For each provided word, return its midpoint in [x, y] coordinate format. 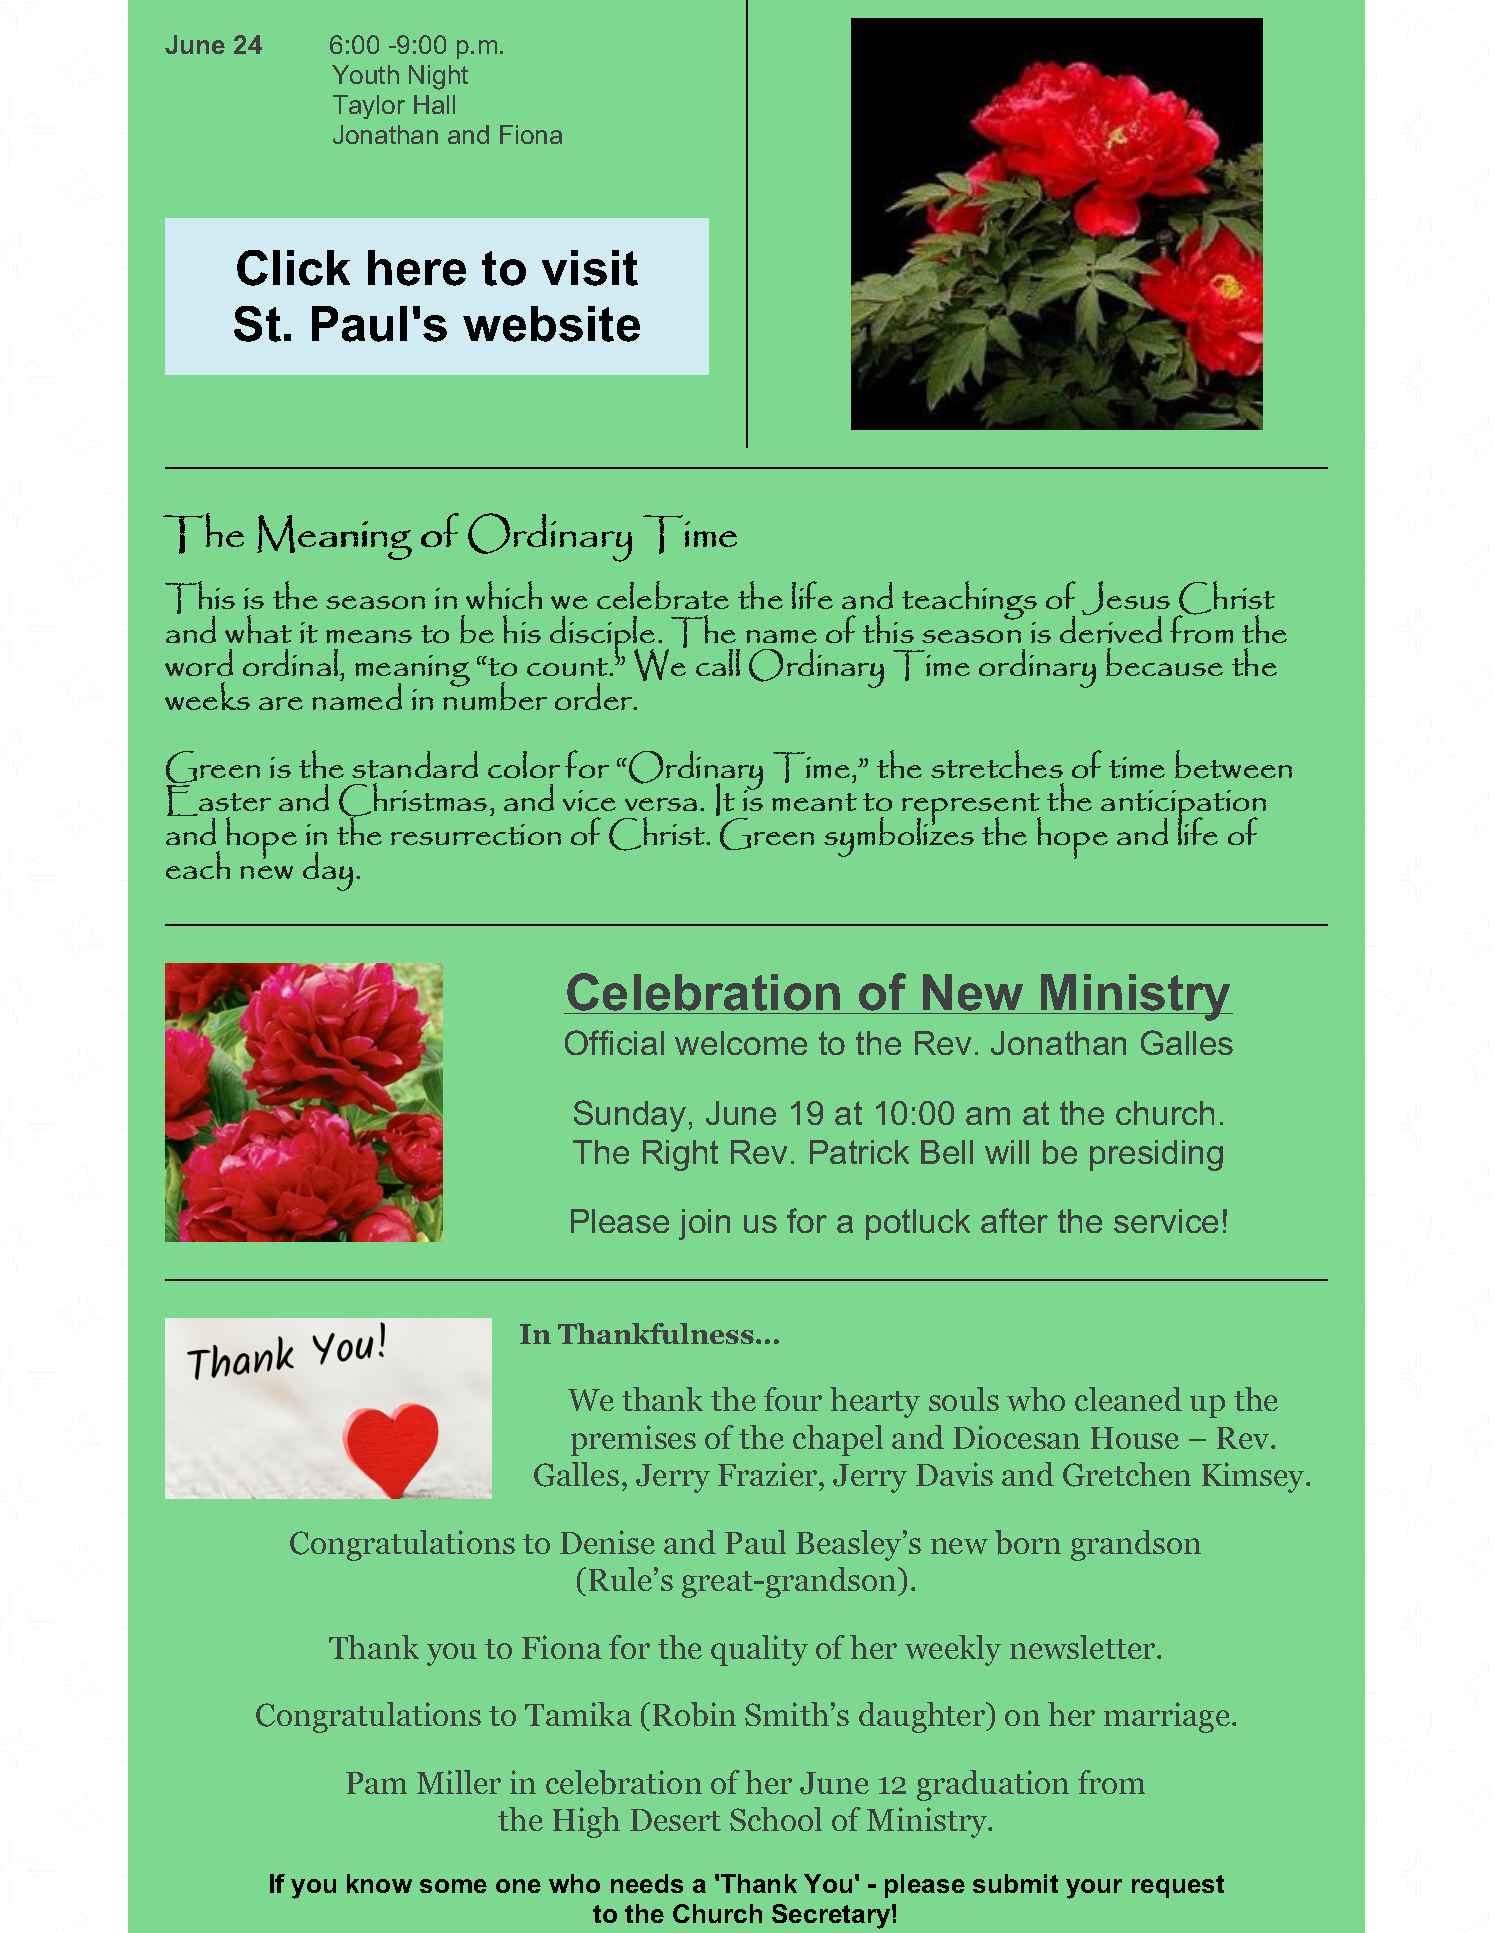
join [704, 1224]
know [379, 1883]
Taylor [369, 107]
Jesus [1126, 599]
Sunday [630, 1116]
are [281, 703]
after [1014, 1220]
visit [590, 268]
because [1164, 662]
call [718, 662]
